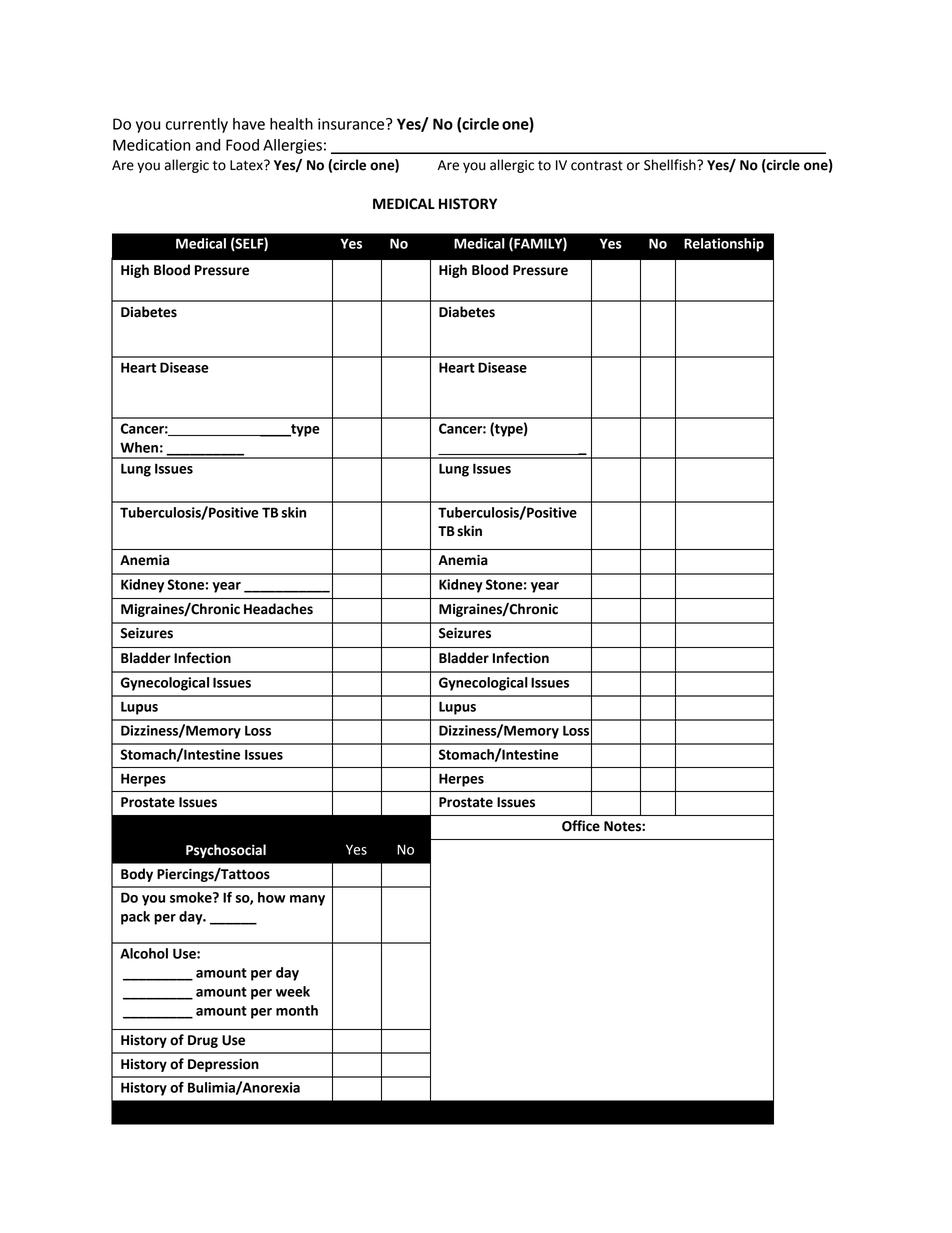  I want to click on Office, so click(581, 826).
